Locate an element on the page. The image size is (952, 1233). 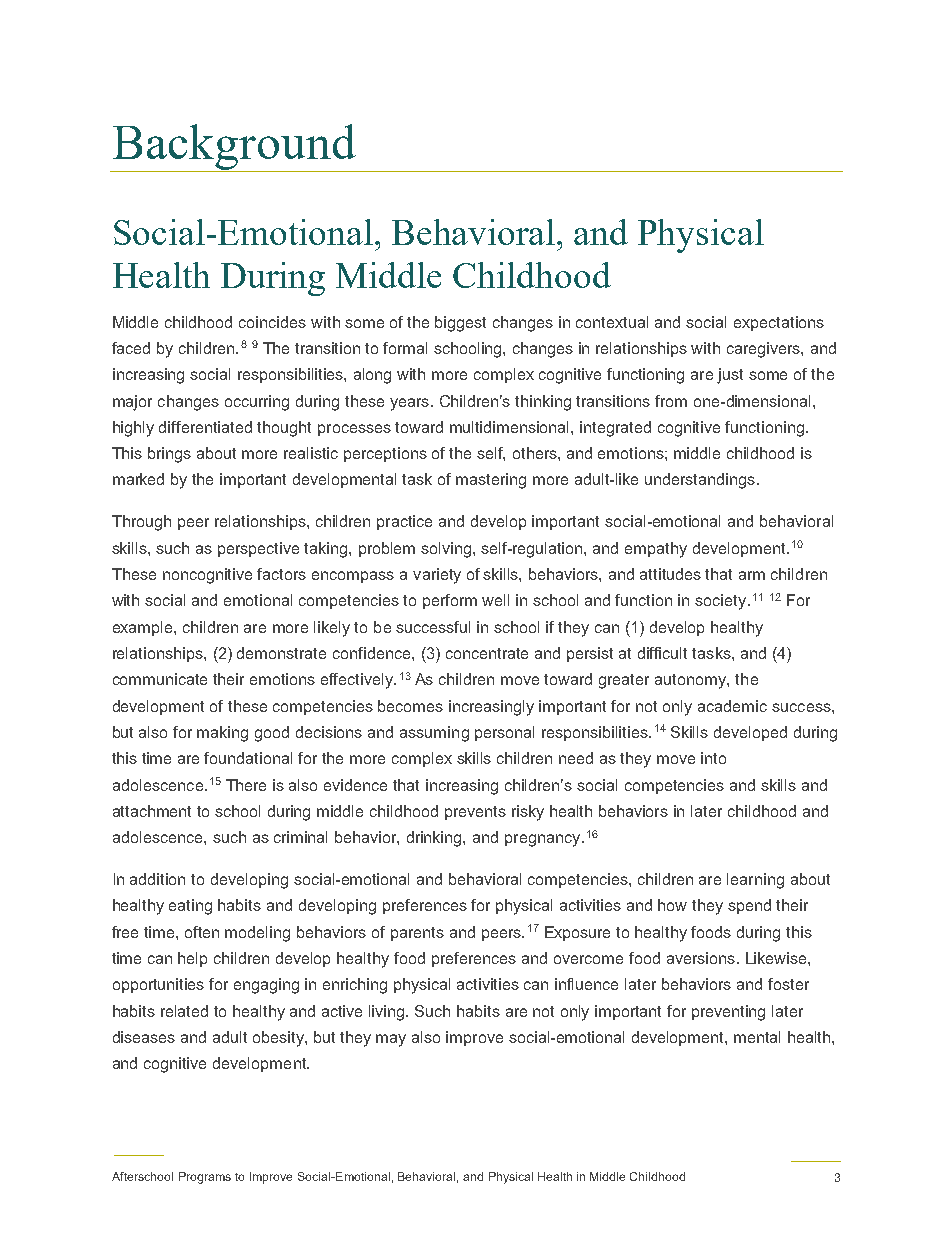
understandings is located at coordinates (700, 481).
